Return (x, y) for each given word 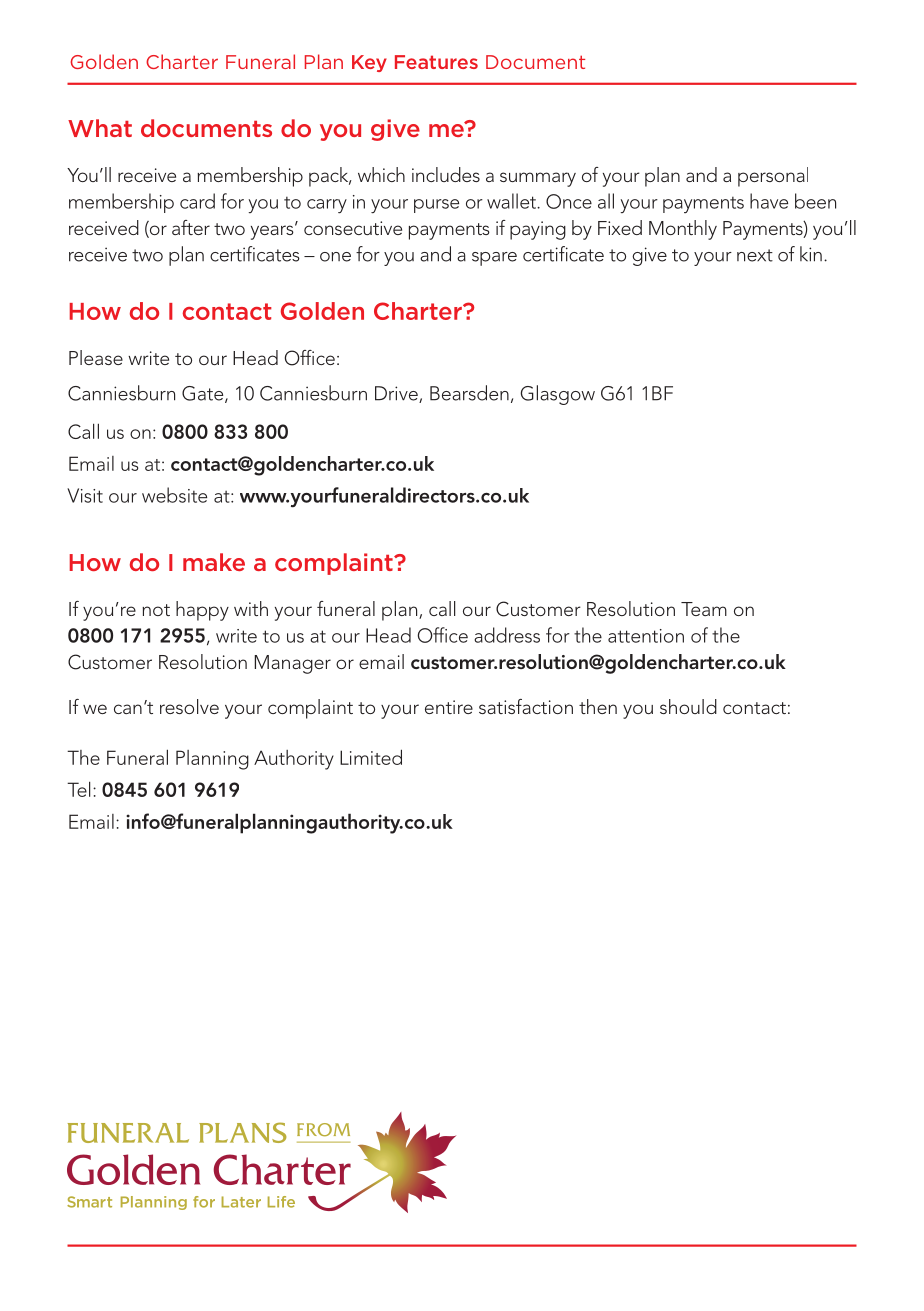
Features (436, 62)
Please (96, 357)
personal (773, 177)
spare (494, 259)
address (507, 635)
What (100, 128)
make (214, 562)
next (755, 255)
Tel (78, 789)
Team (704, 609)
